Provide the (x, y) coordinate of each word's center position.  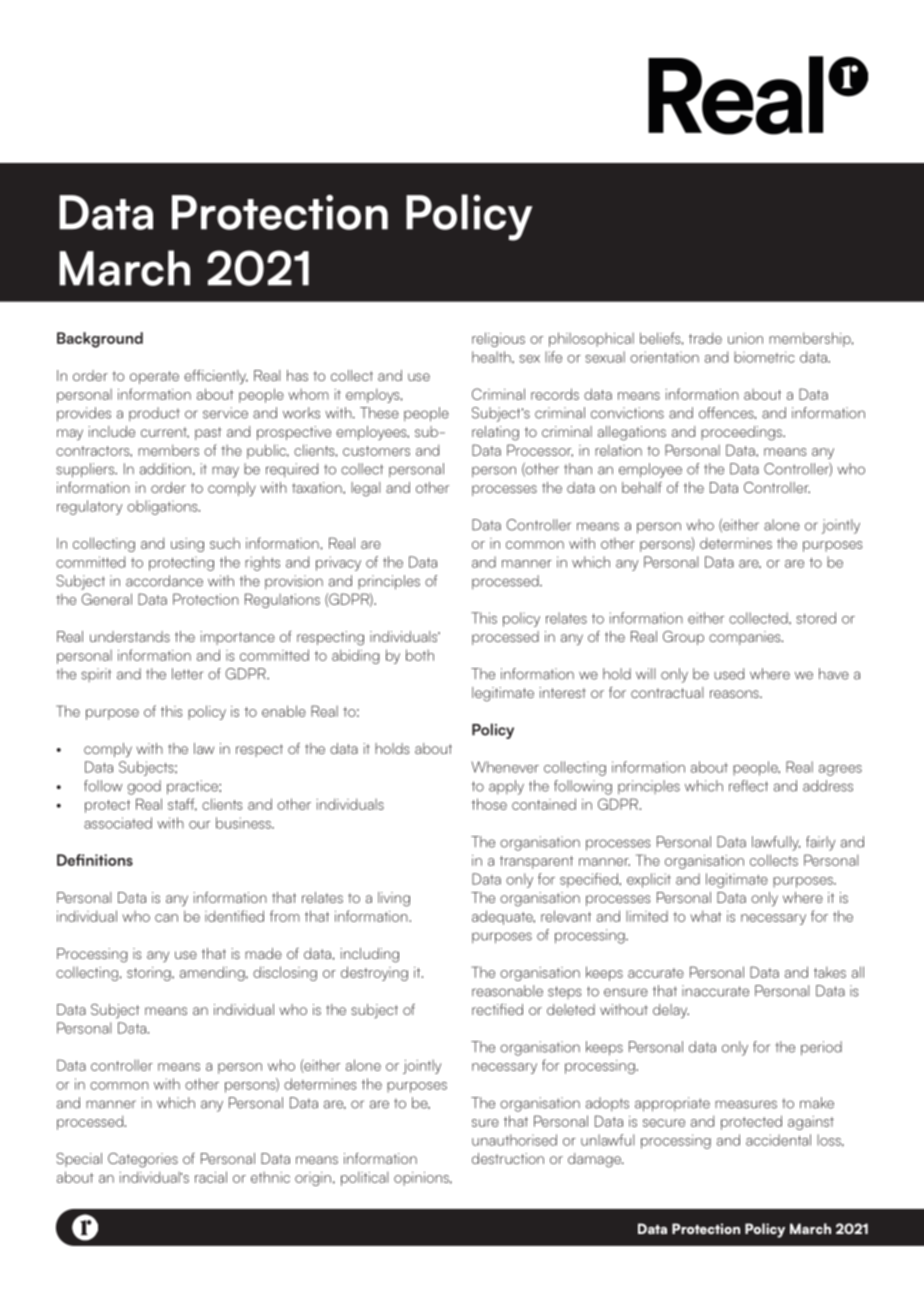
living (394, 899)
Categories (143, 1160)
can (166, 918)
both (420, 655)
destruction (508, 1158)
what (706, 916)
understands (130, 636)
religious (498, 339)
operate (154, 377)
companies (746, 638)
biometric (764, 357)
